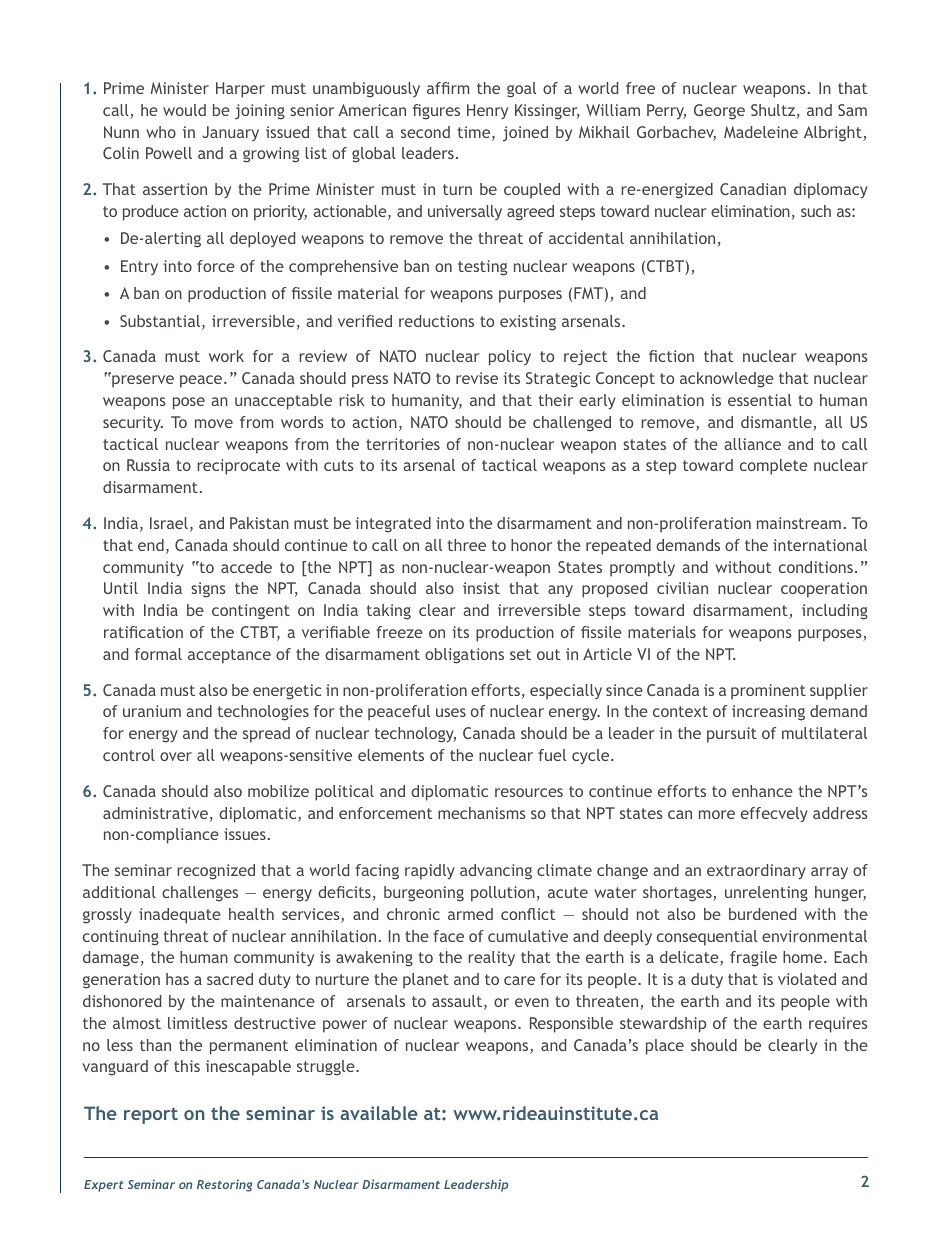  Describe the element at coordinates (774, 467) in the document. I see `complete` at that location.
